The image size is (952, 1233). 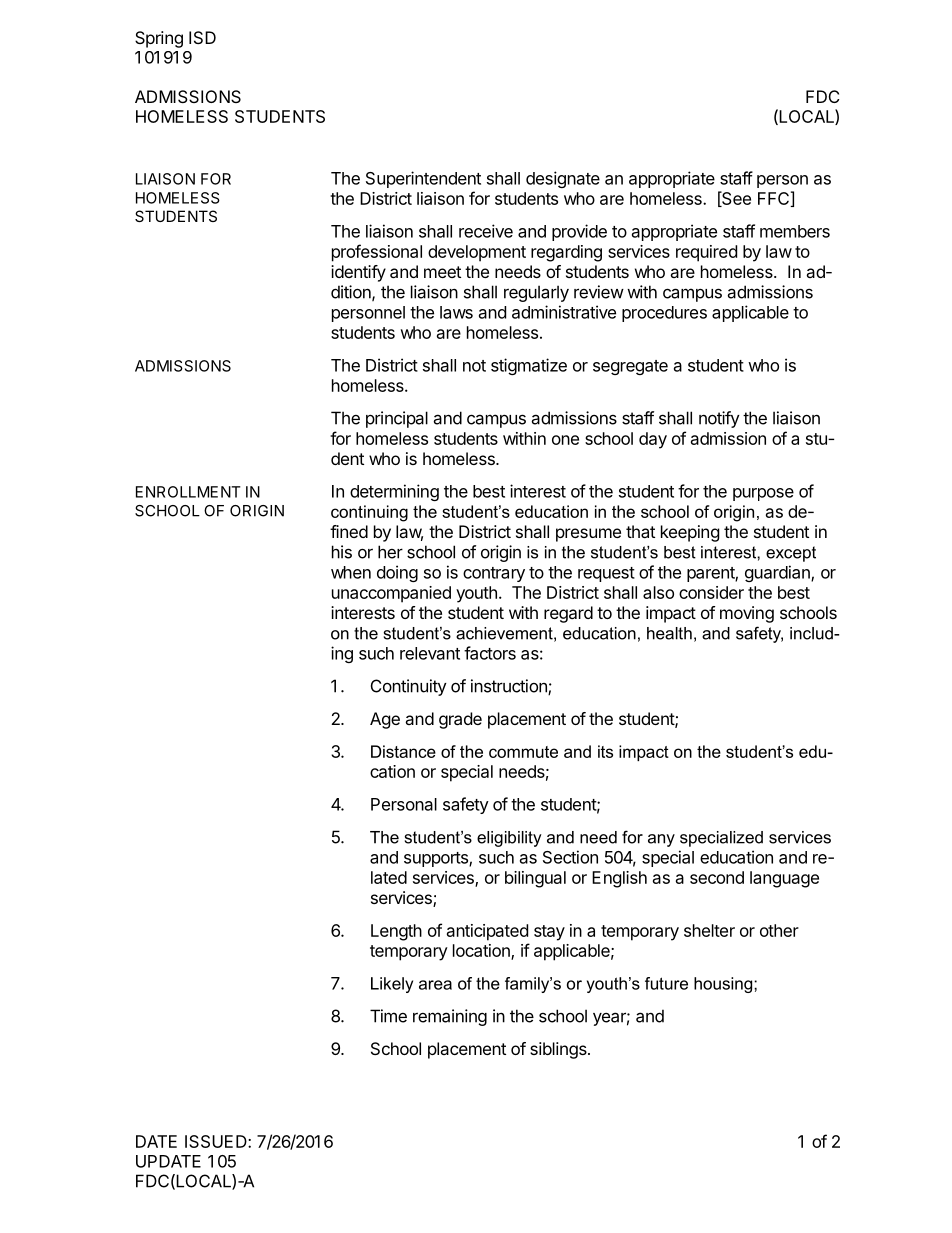 What do you see at coordinates (403, 751) in the screenshot?
I see `Distance` at bounding box center [403, 751].
